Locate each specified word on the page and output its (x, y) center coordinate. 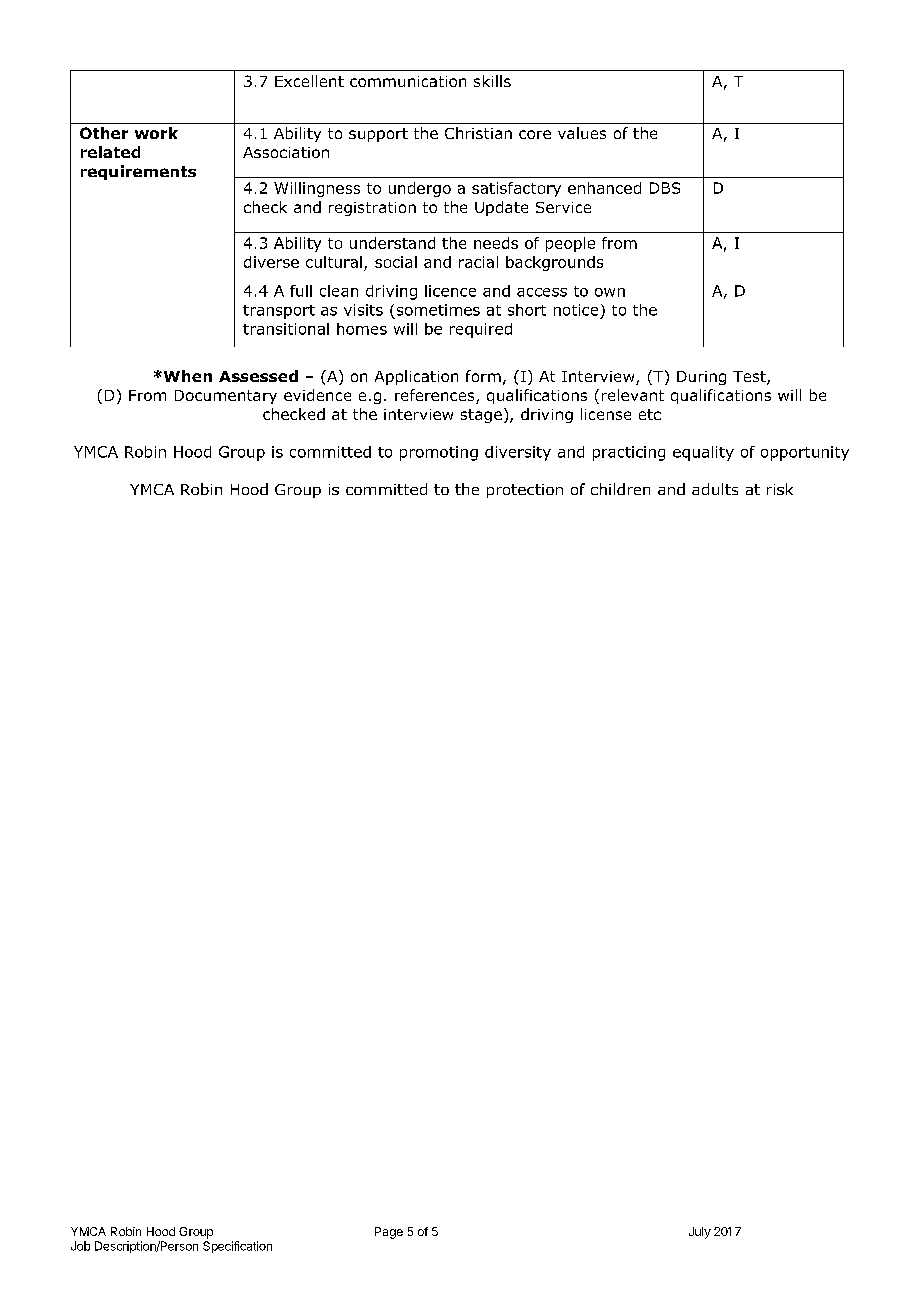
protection (525, 491)
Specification (237, 1247)
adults (715, 489)
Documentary (226, 397)
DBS (665, 188)
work (156, 133)
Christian (478, 133)
